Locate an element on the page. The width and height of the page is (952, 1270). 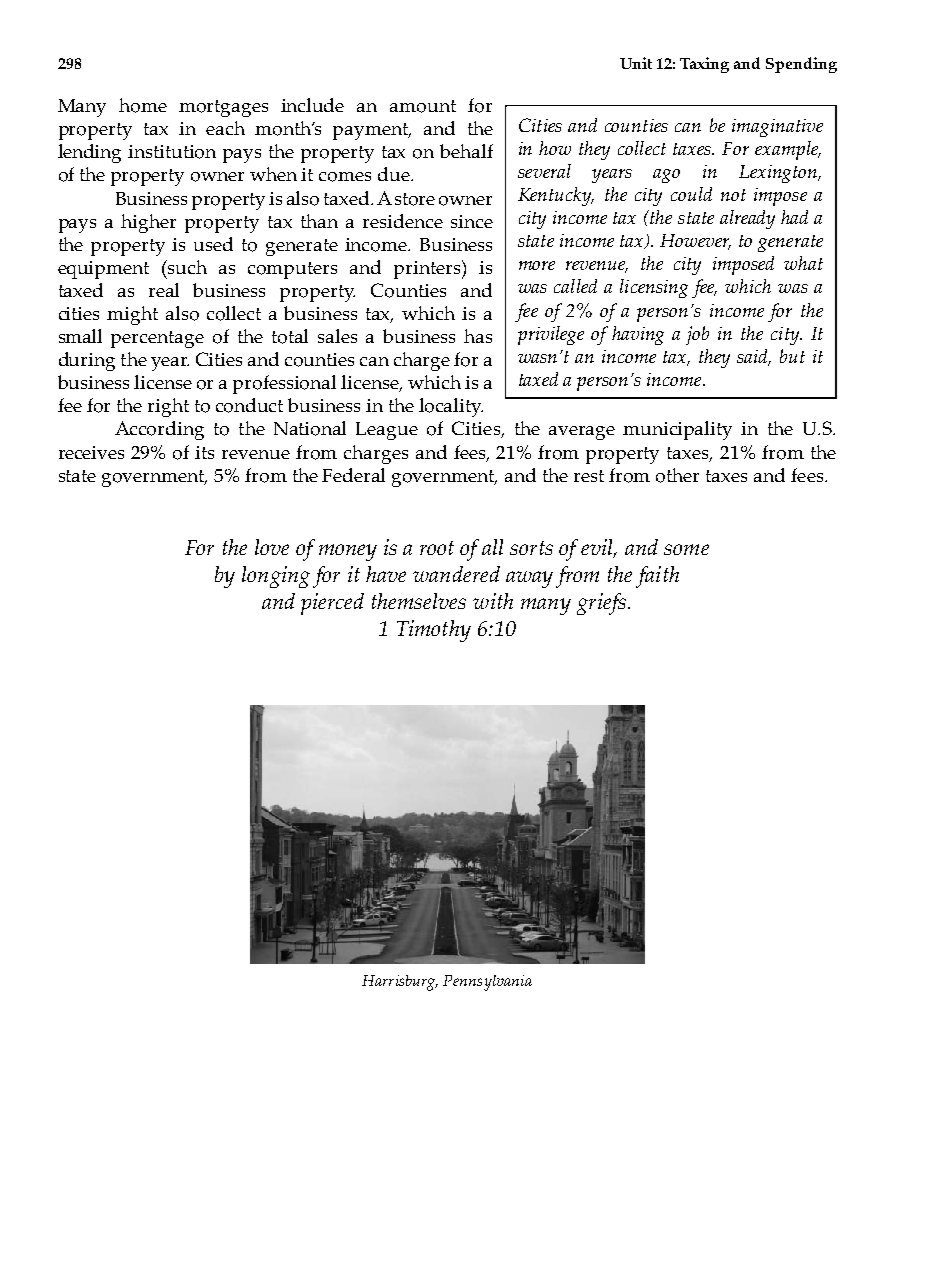
griefs is located at coordinates (601, 604).
